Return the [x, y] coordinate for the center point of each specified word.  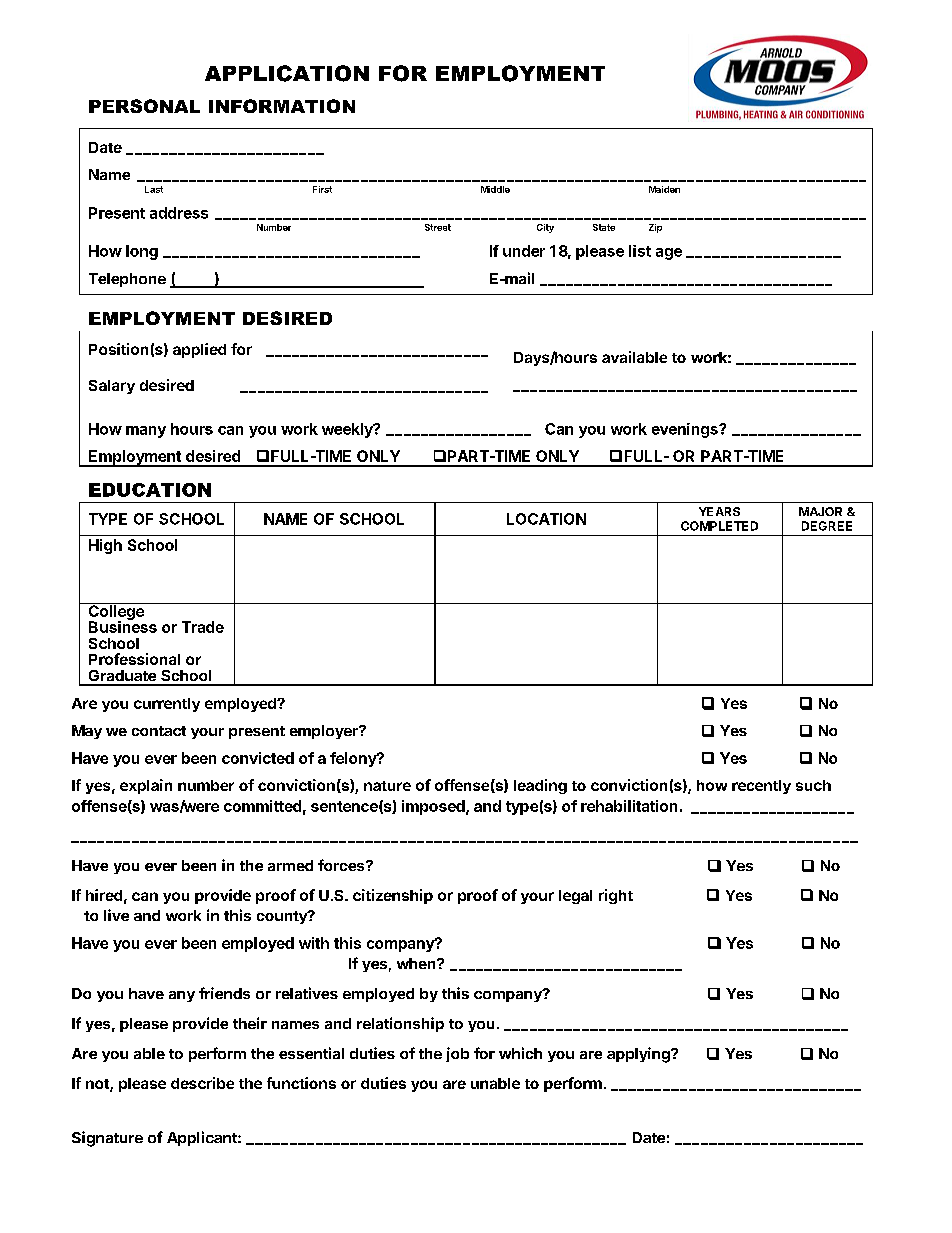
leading [540, 786]
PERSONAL [144, 106]
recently [761, 787]
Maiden [664, 189]
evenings [686, 430]
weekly [348, 430]
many [146, 432]
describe [202, 1083]
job [457, 1054]
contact [159, 731]
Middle [495, 189]
